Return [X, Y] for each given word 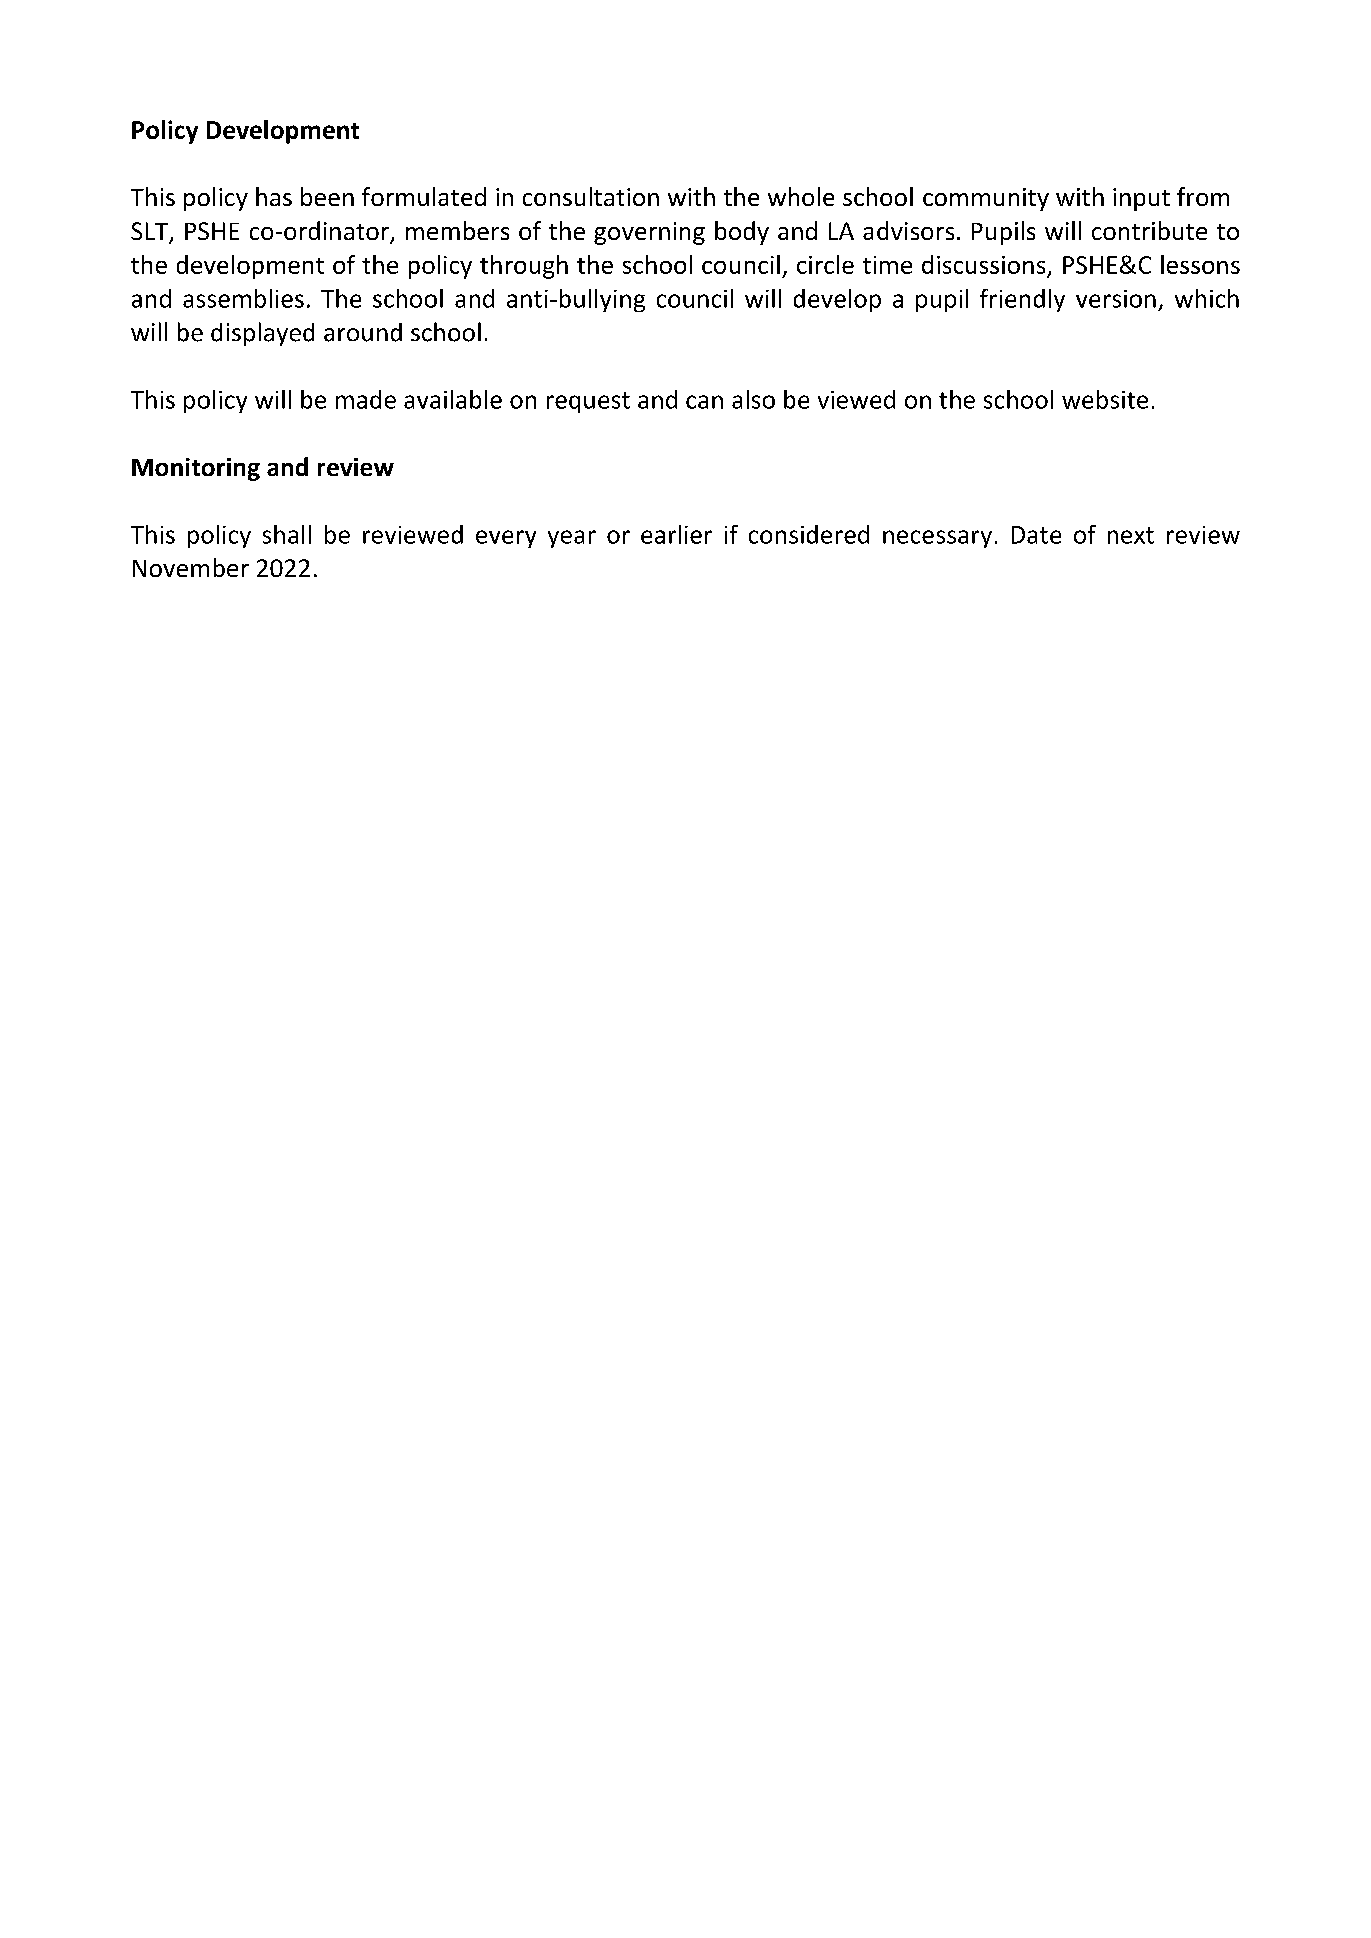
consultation [591, 196]
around [363, 332]
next [1131, 535]
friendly [1022, 300]
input [1141, 199]
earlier [676, 534]
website [1105, 399]
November [191, 567]
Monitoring [196, 469]
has [274, 196]
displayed [262, 334]
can [704, 402]
